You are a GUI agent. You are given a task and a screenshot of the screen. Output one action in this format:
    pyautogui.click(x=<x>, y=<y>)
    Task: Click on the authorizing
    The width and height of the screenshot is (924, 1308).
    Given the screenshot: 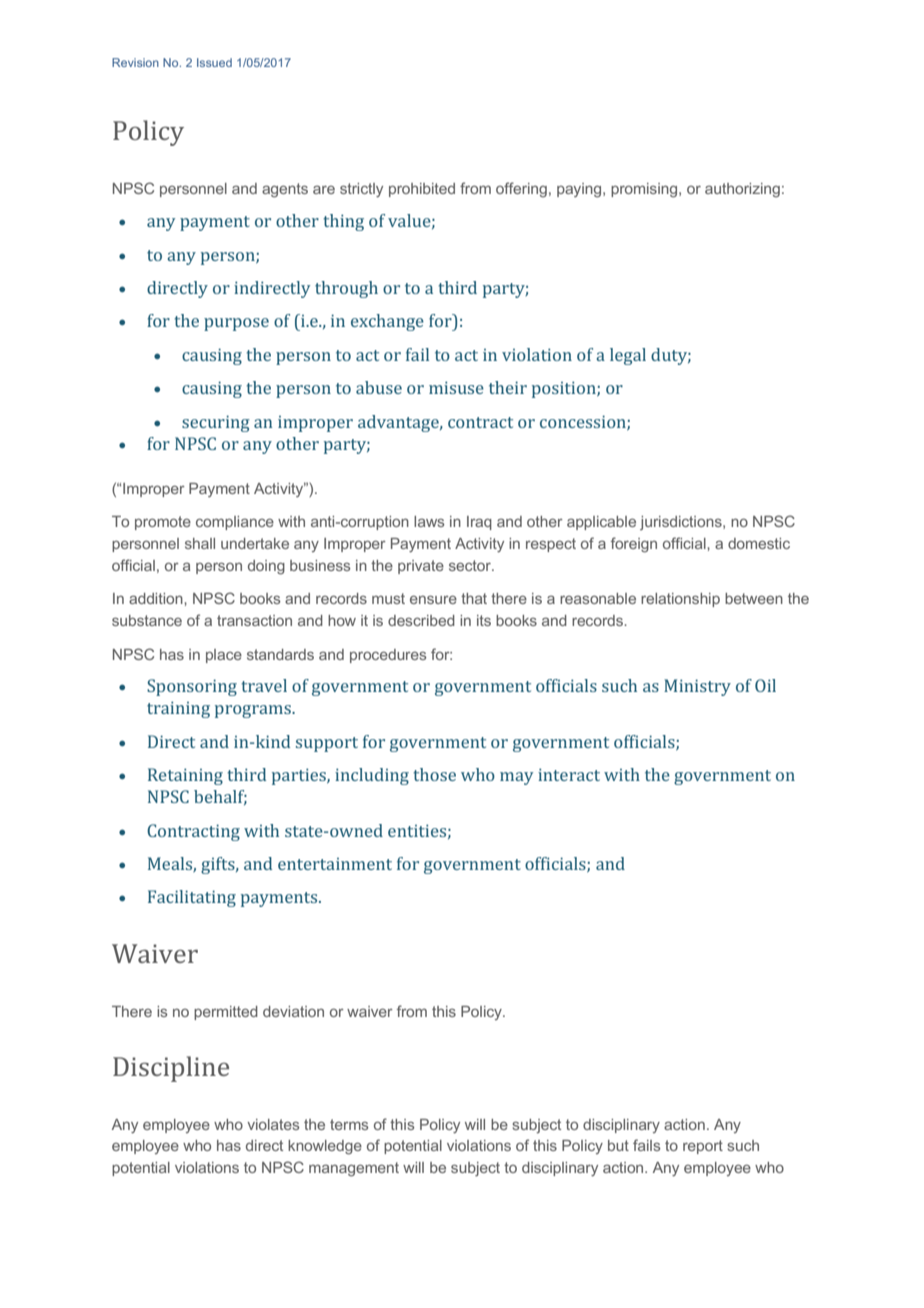 What is the action you would take?
    pyautogui.click(x=742, y=190)
